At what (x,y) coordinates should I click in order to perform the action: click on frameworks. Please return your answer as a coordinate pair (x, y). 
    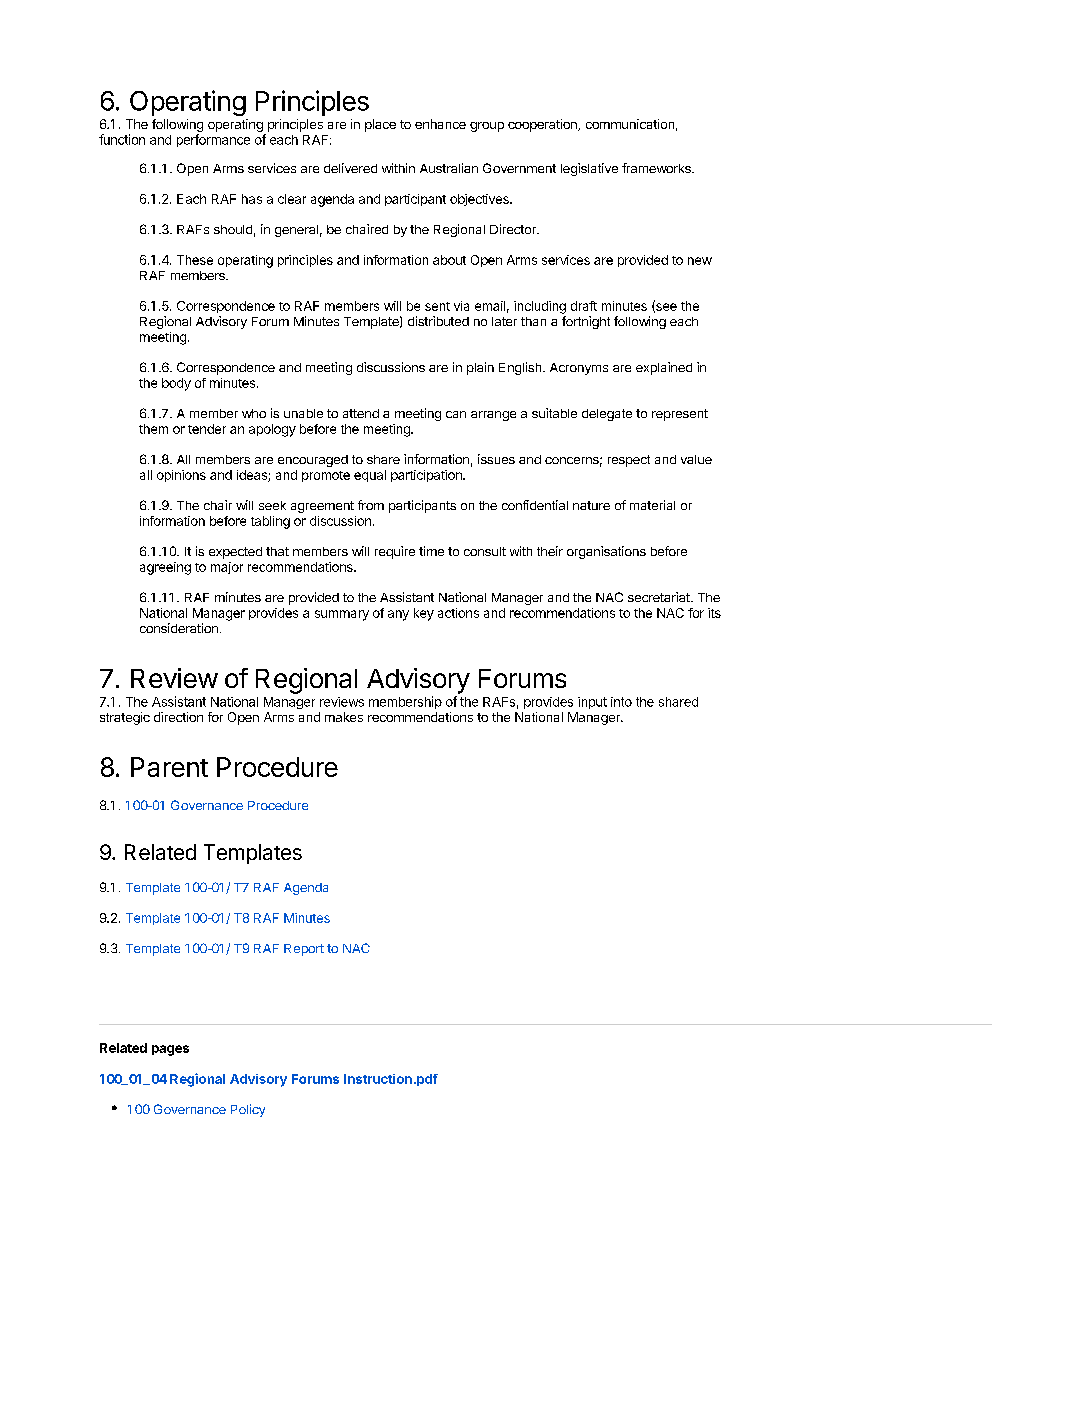
    Looking at the image, I should click on (657, 168).
